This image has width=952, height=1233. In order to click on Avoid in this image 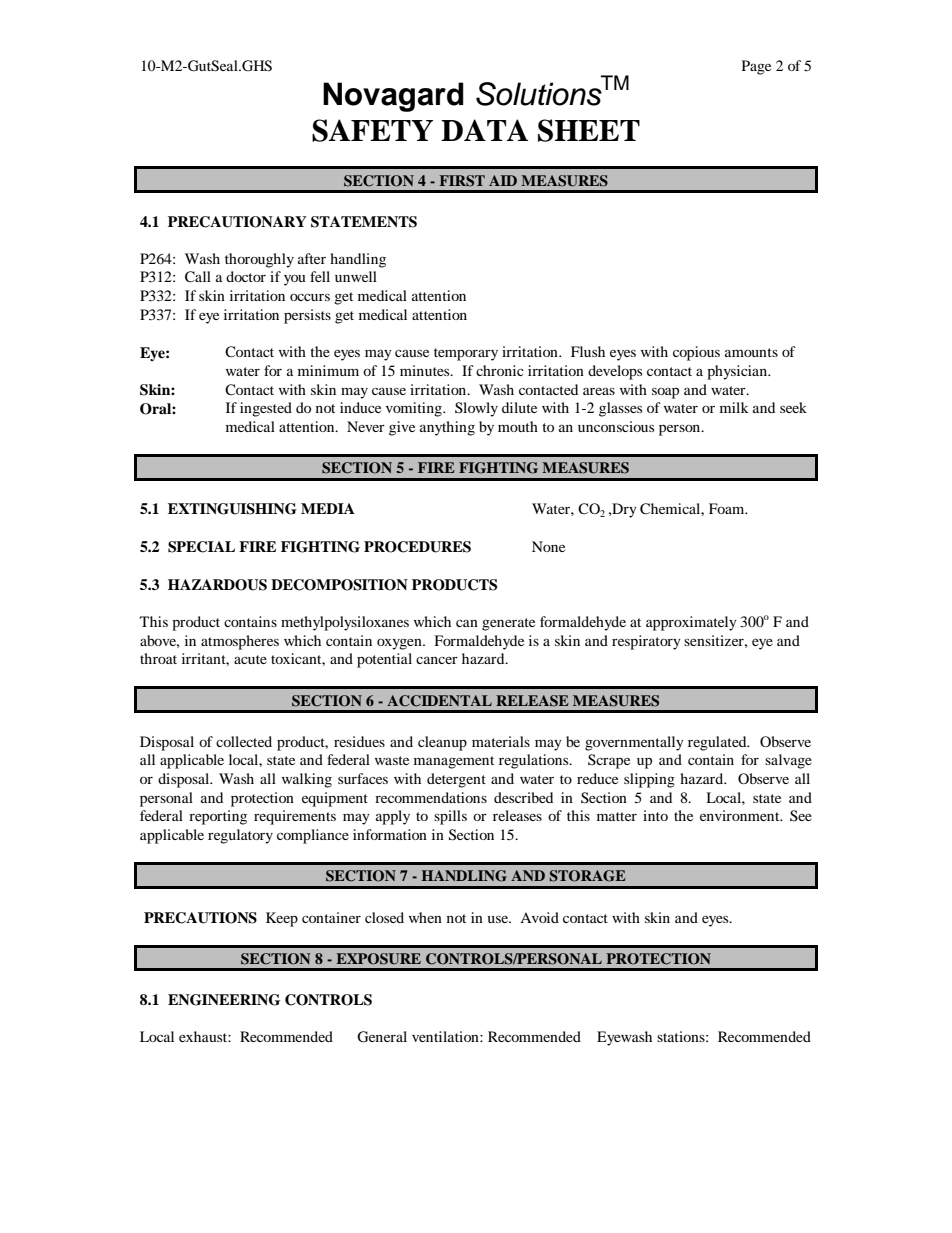, I will do `click(539, 917)`.
